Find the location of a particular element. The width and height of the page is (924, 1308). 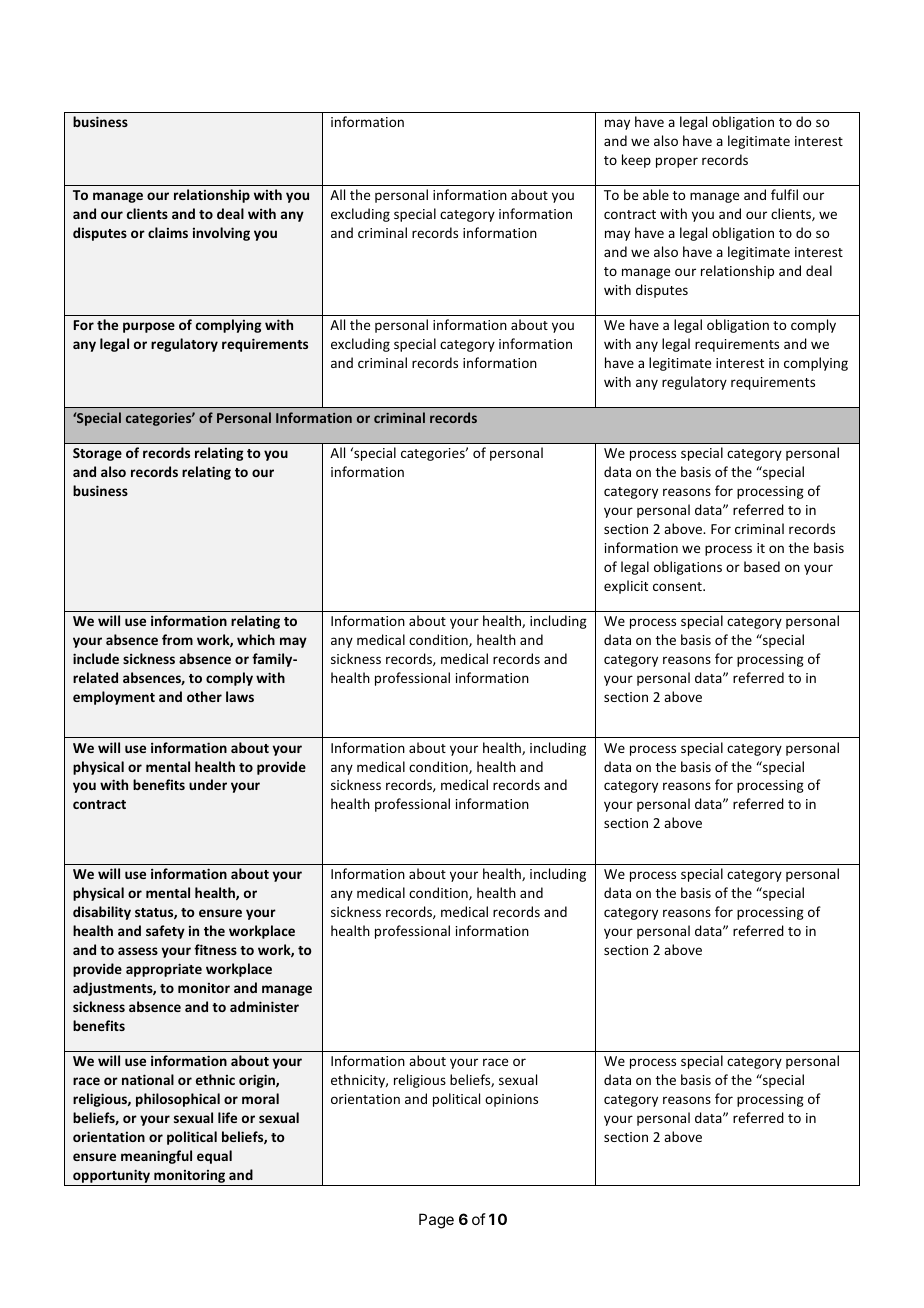

meaningful is located at coordinates (156, 1157).
